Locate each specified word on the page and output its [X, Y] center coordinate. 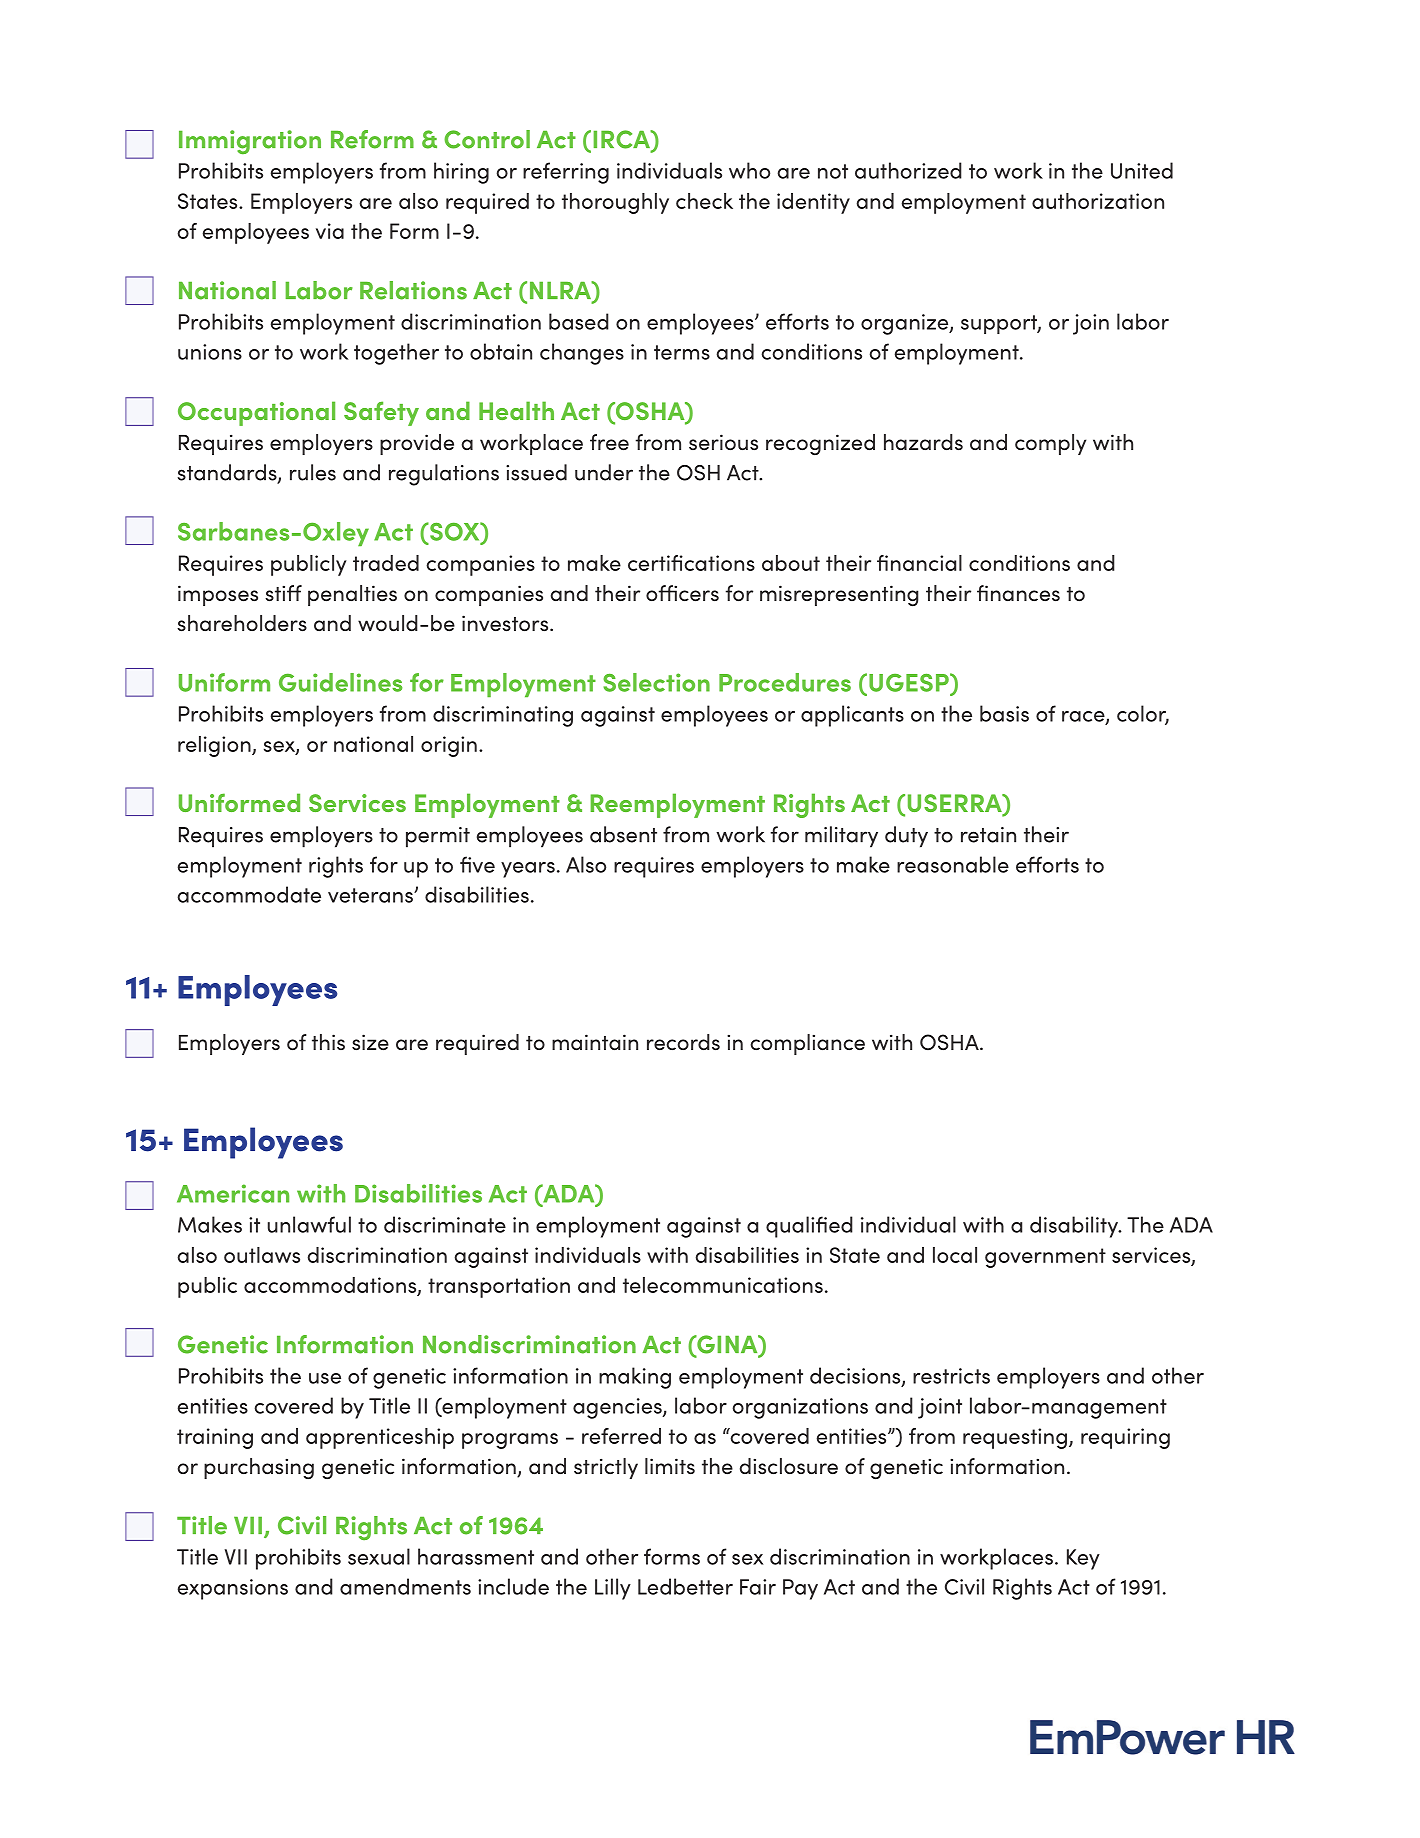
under [604, 472]
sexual [379, 1556]
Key [1083, 1559]
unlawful [309, 1224]
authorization [1098, 201]
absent [623, 834]
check [704, 201]
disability [1075, 1227]
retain [988, 835]
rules [313, 472]
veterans [371, 895]
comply [1050, 444]
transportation [499, 1287]
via [330, 231]
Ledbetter [685, 1586]
